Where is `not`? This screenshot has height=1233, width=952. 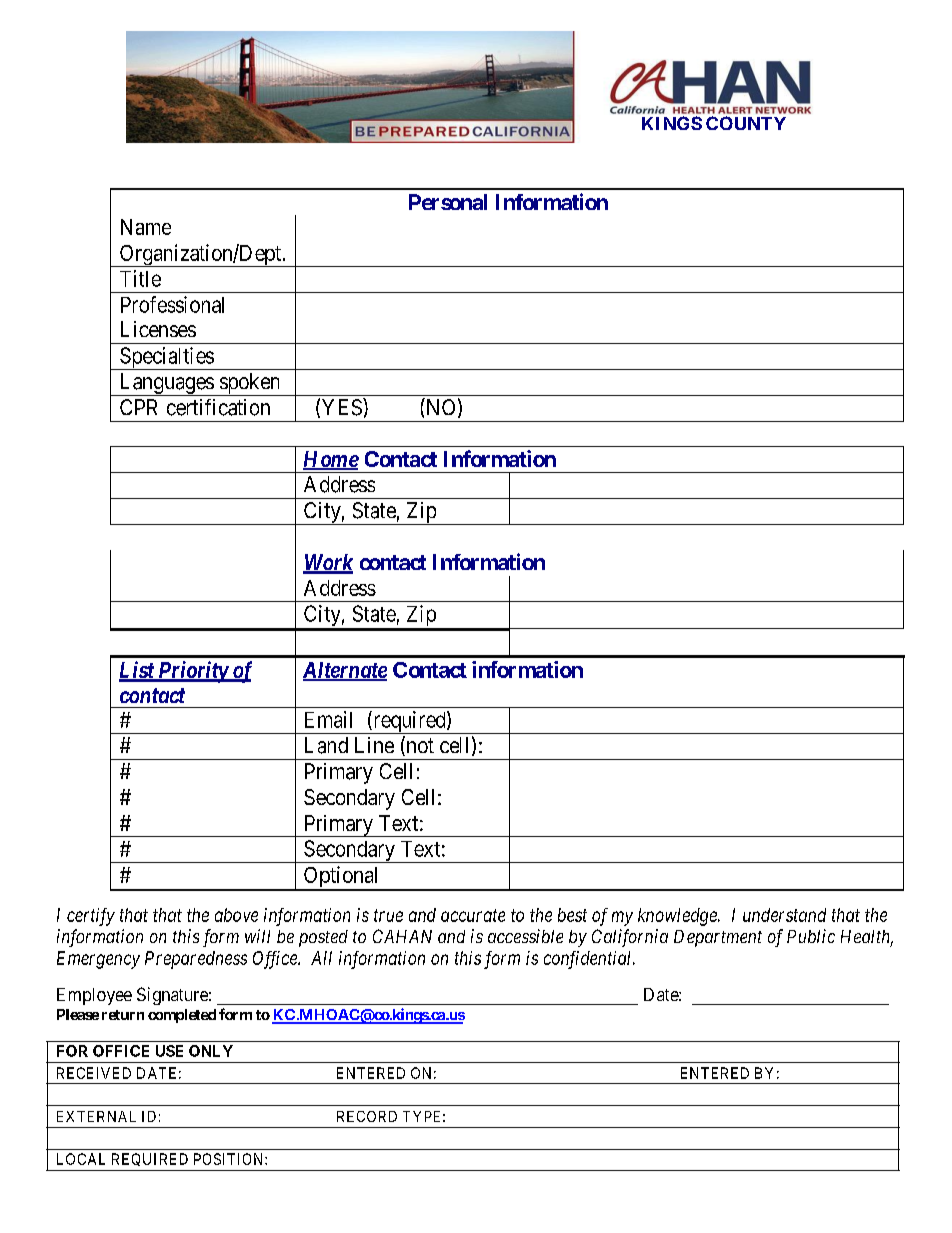
not is located at coordinates (419, 747).
